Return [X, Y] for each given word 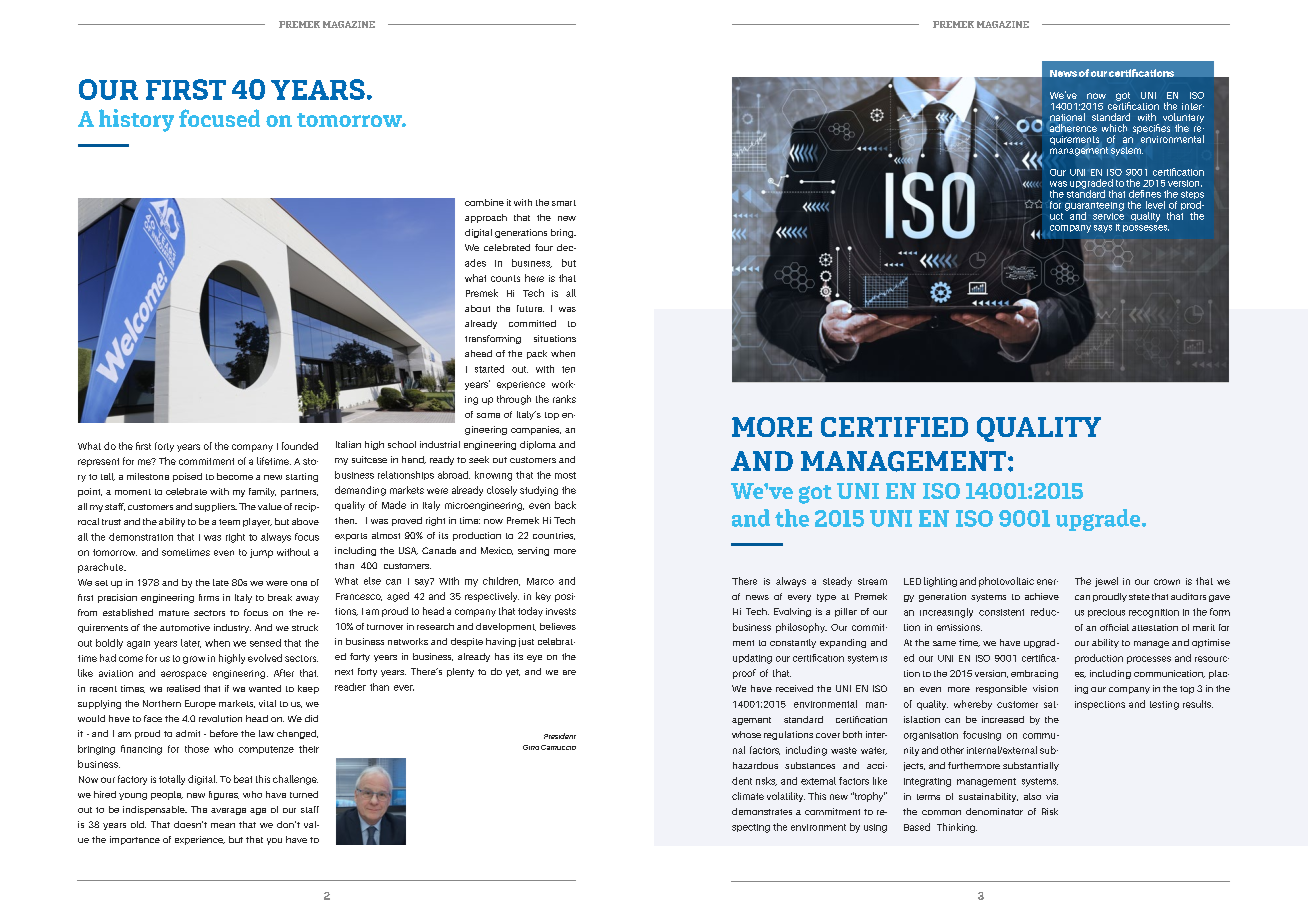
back [565, 505]
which [1114, 128]
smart [564, 203]
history [136, 120]
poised [187, 477]
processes [1149, 660]
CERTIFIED [894, 427]
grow [194, 660]
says [1103, 229]
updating [752, 659]
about [477, 308]
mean [223, 825]
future [530, 308]
